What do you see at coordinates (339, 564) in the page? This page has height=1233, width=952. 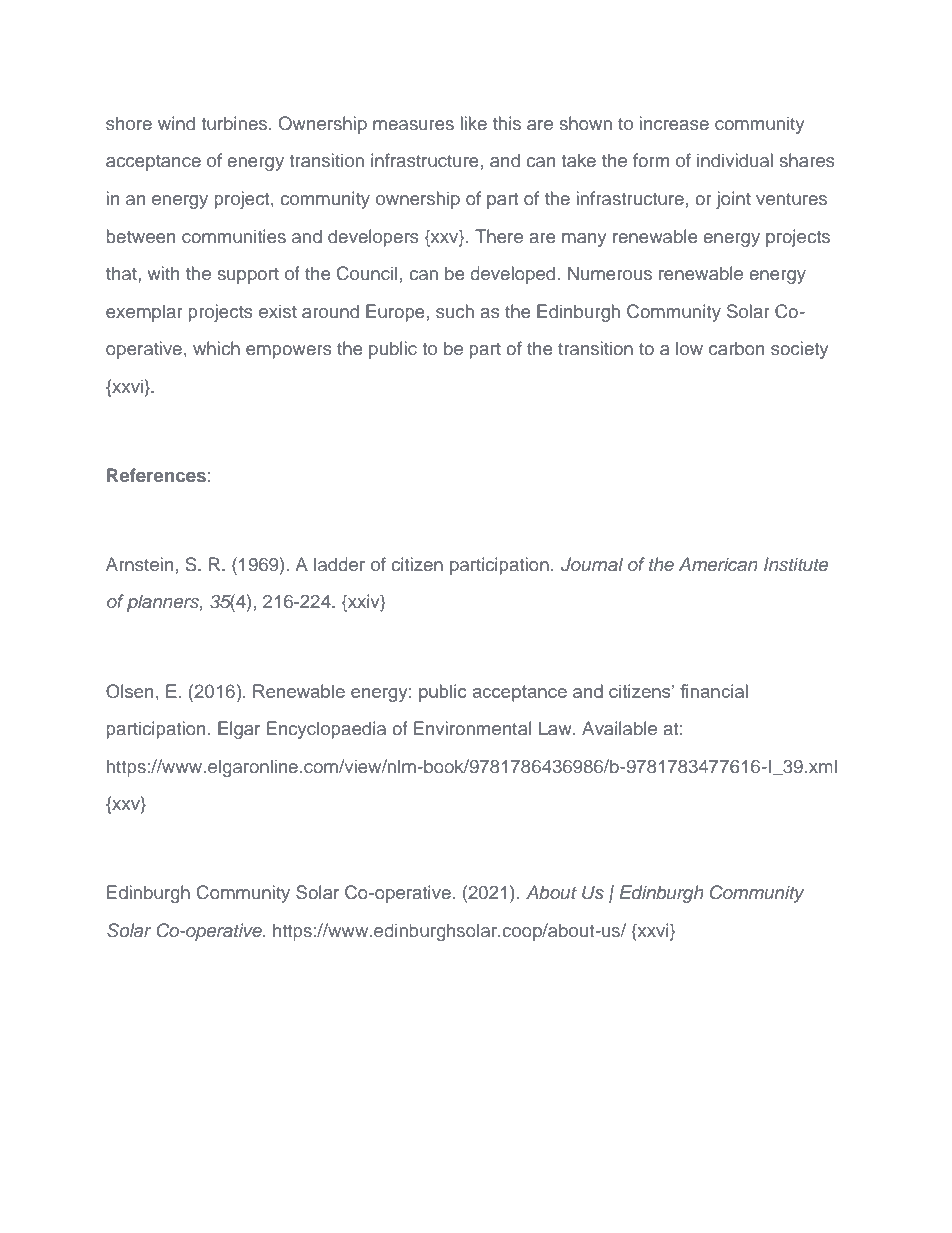 I see `ladder` at bounding box center [339, 564].
